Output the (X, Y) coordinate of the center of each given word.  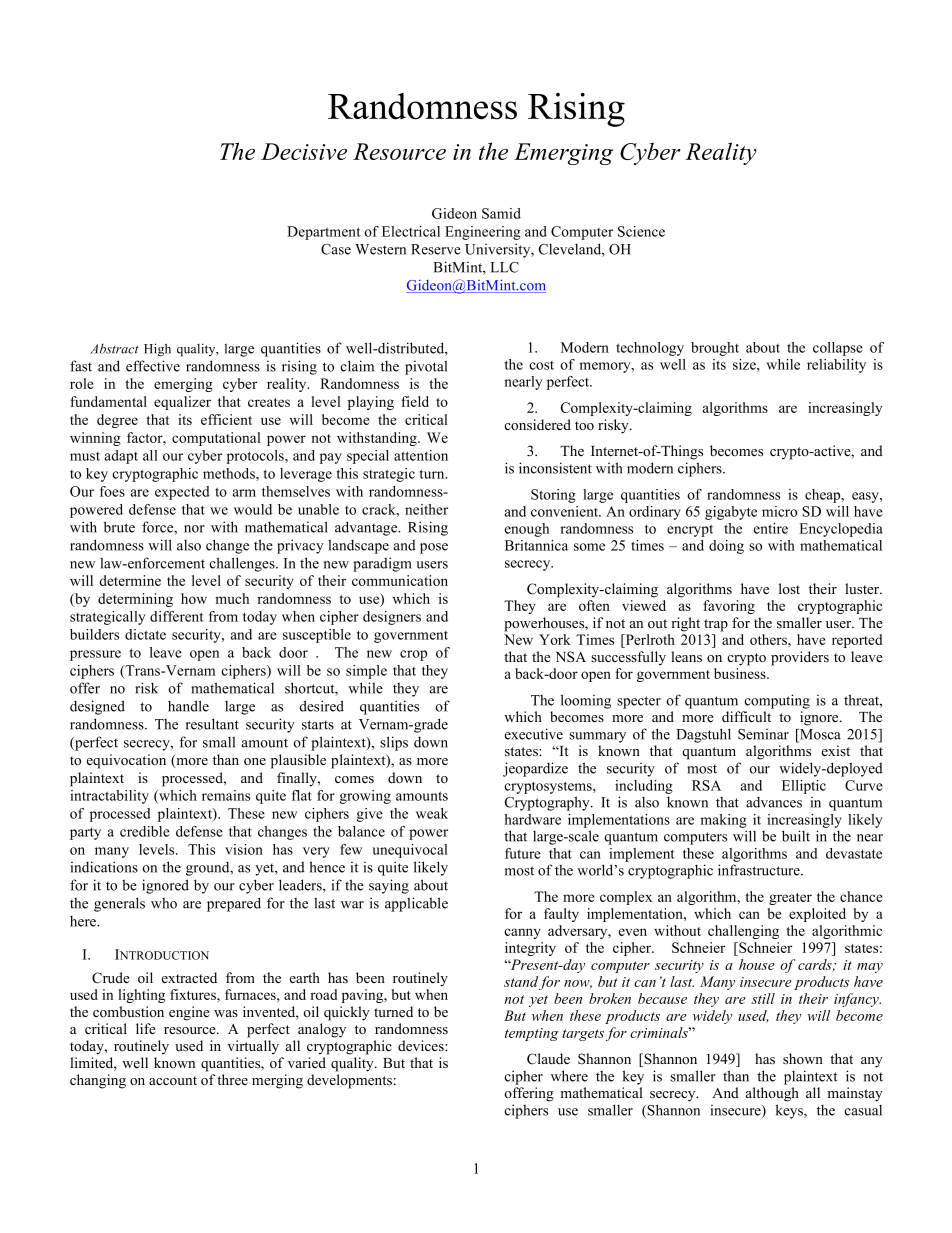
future (523, 853)
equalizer (182, 403)
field (415, 401)
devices (422, 1045)
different (177, 616)
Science (641, 231)
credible (145, 831)
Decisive (304, 151)
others (769, 639)
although (772, 1094)
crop (413, 655)
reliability (836, 366)
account (173, 1080)
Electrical (411, 231)
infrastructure (760, 870)
